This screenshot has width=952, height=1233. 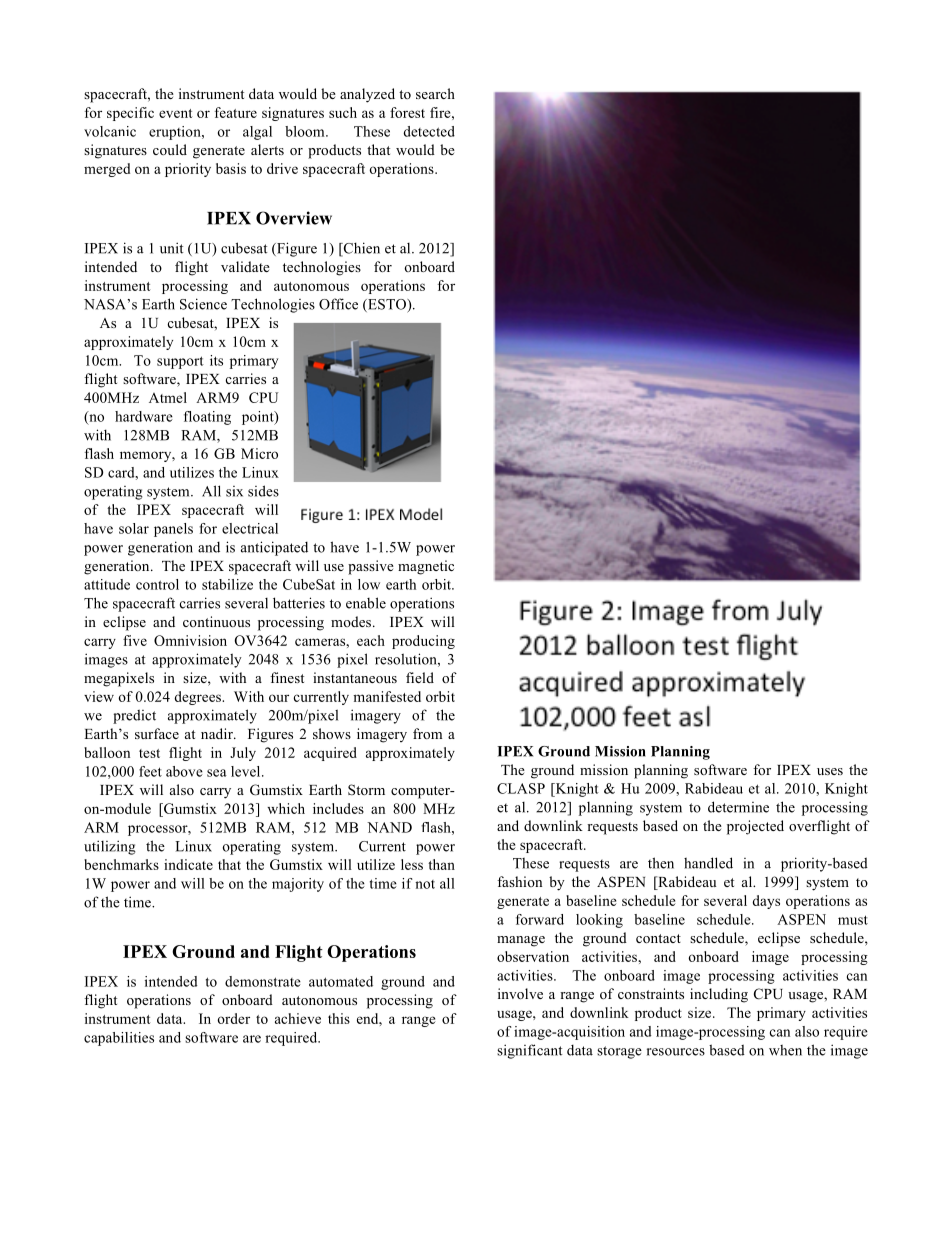 I want to click on uses, so click(x=830, y=771).
